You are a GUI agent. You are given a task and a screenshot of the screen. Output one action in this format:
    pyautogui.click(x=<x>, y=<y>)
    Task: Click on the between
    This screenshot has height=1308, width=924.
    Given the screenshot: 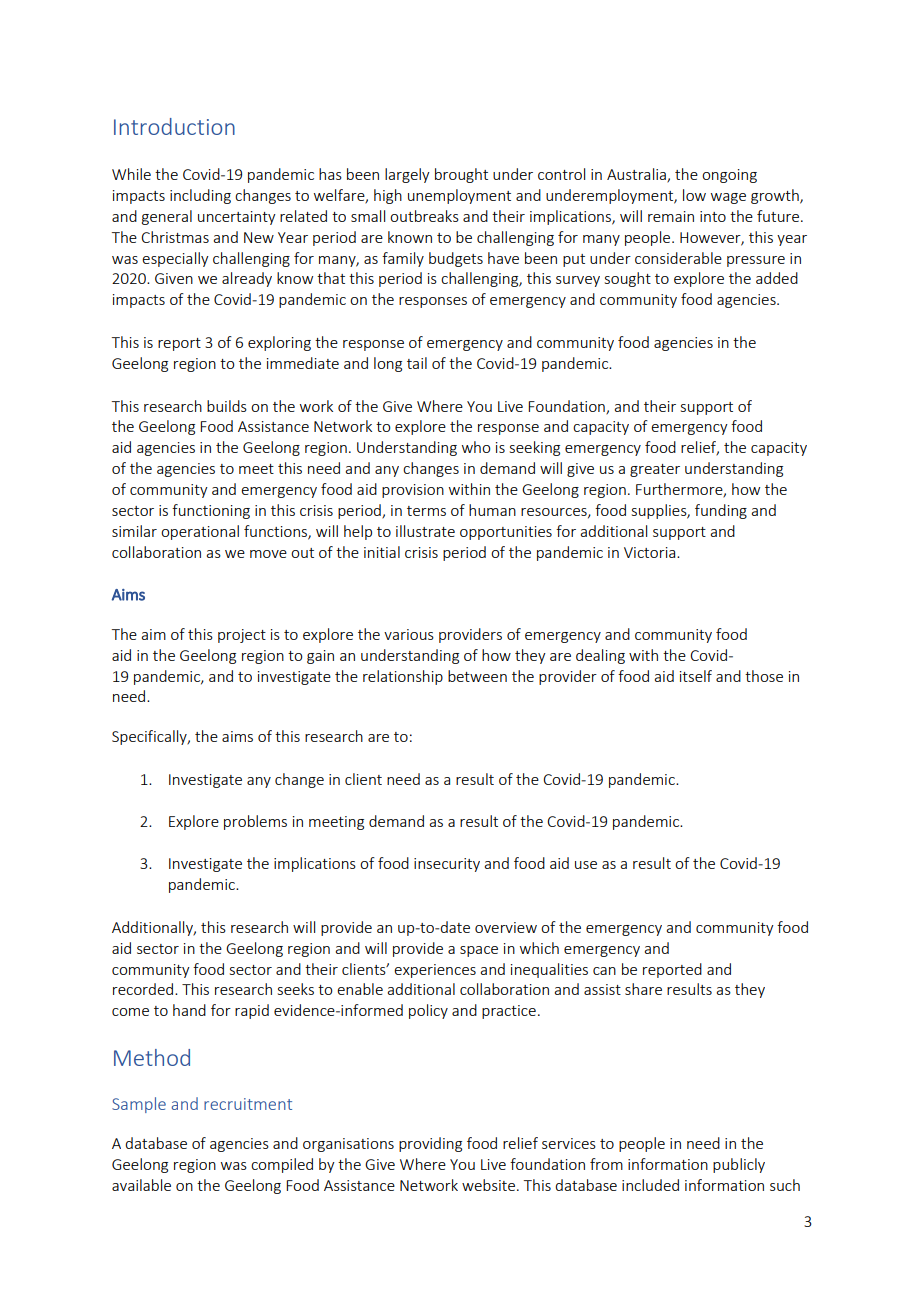 What is the action you would take?
    pyautogui.click(x=477, y=676)
